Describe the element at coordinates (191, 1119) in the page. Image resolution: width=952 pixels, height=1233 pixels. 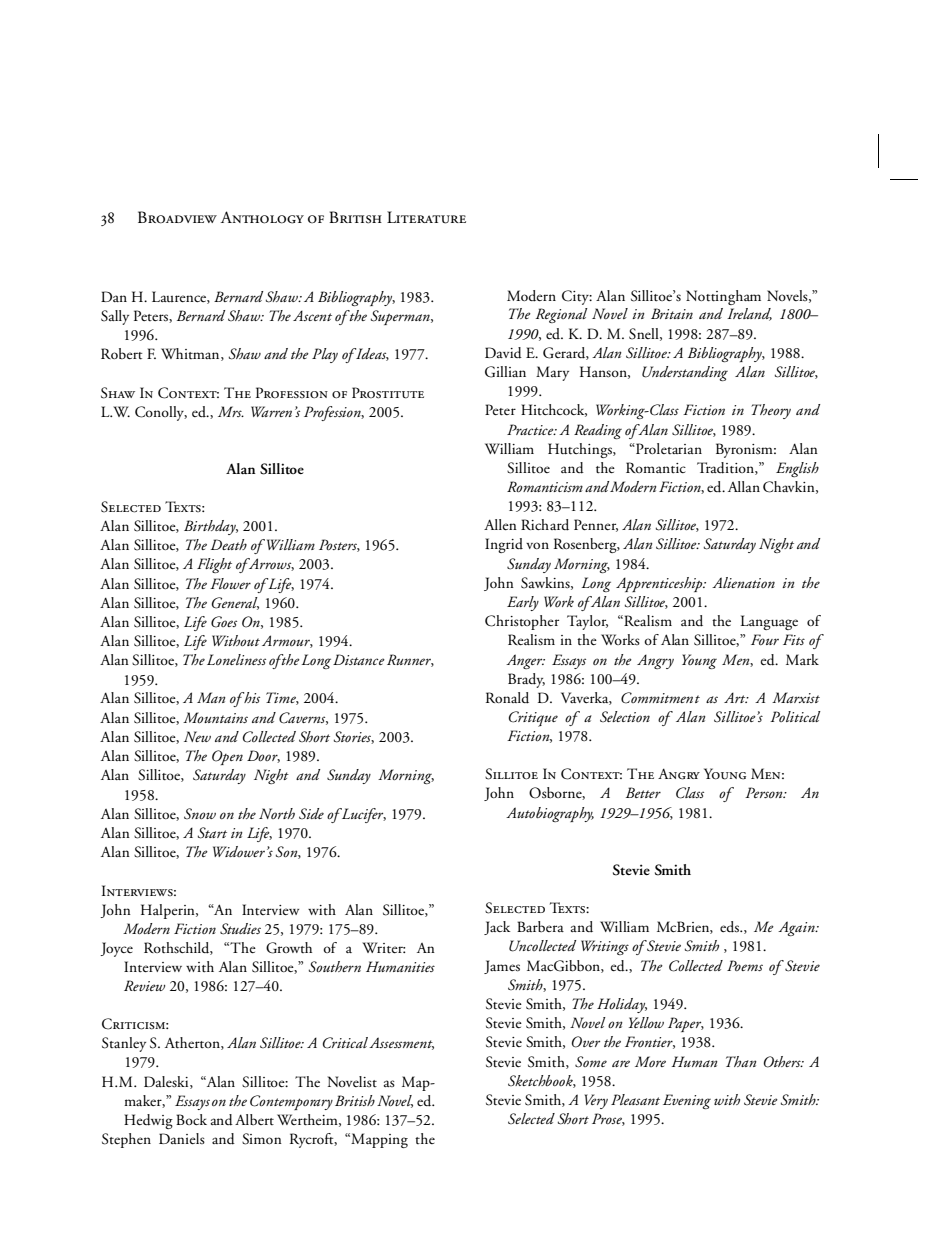
I see `Bock` at that location.
